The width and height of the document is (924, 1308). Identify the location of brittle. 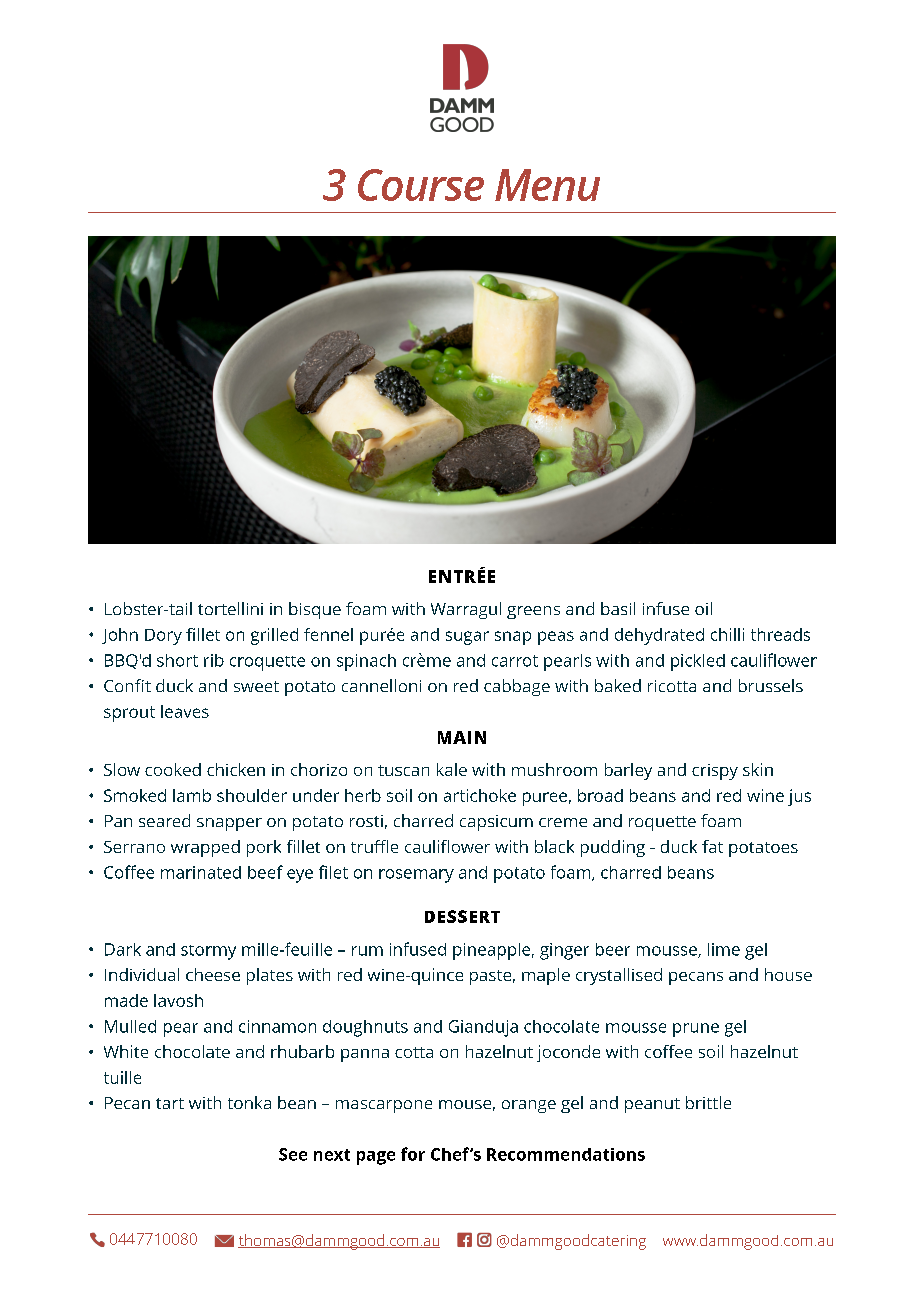
(708, 1102).
